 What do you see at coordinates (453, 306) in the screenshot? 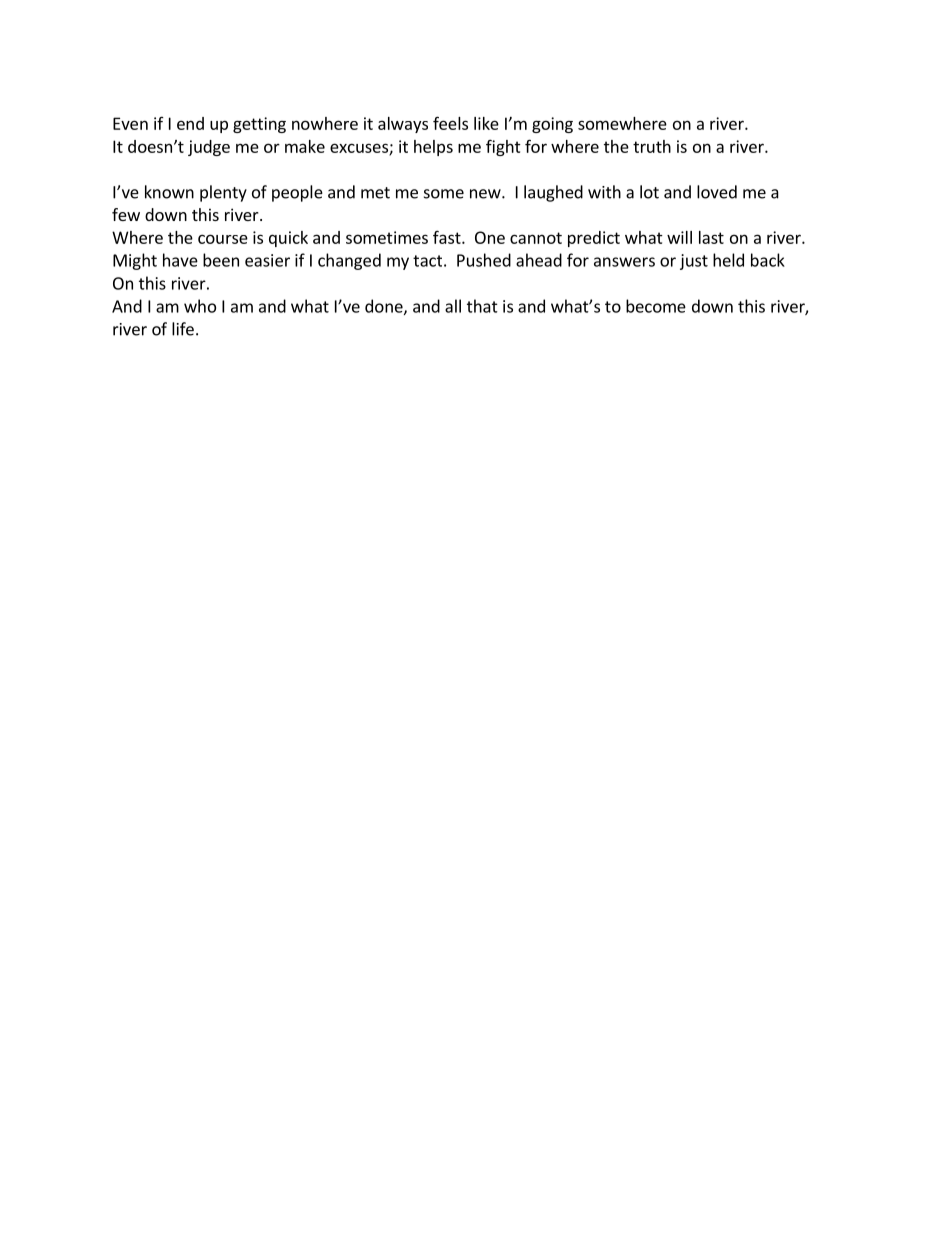
I see `all` at bounding box center [453, 306].
